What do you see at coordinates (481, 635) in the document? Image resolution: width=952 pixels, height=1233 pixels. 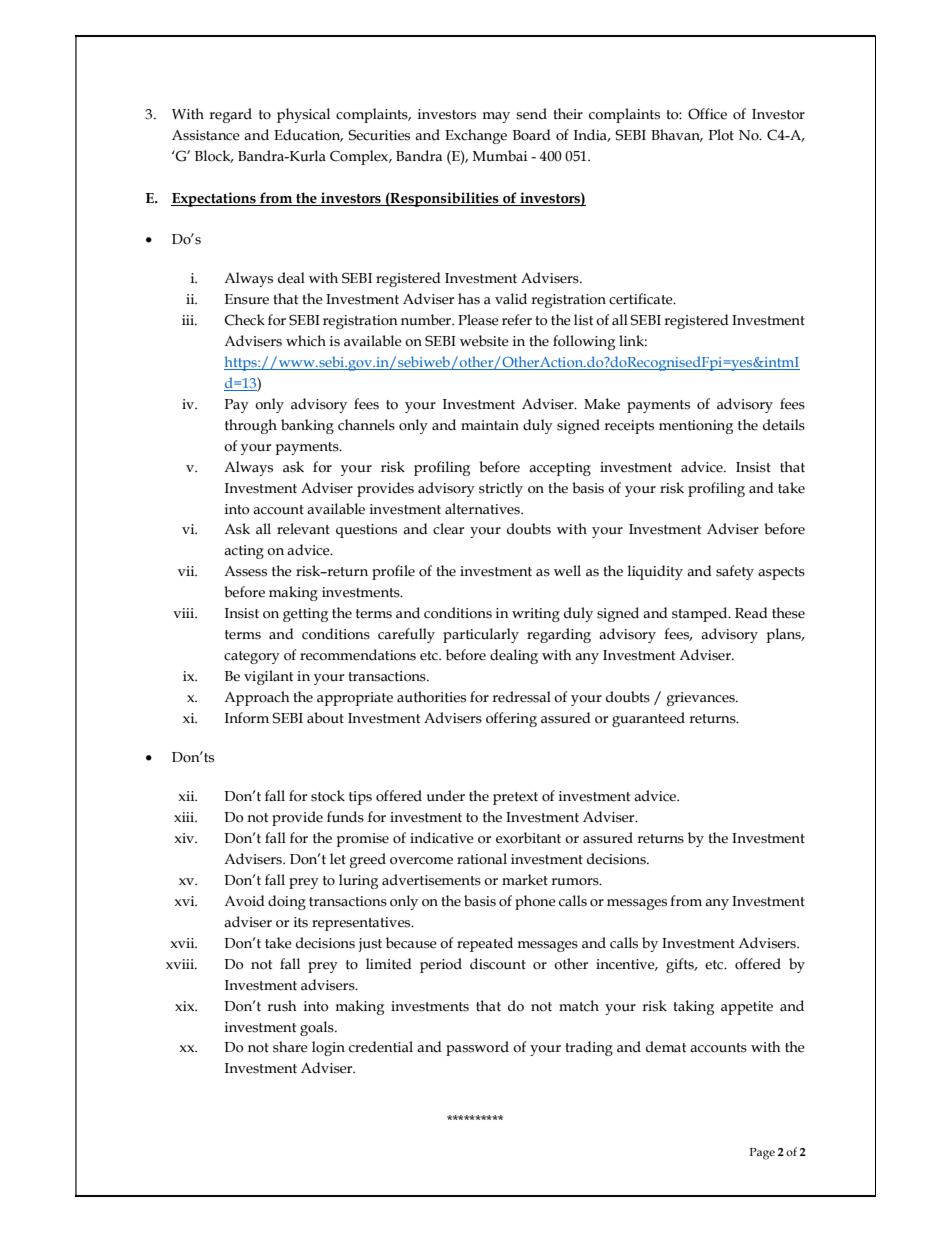 I see `particularly` at bounding box center [481, 635].
